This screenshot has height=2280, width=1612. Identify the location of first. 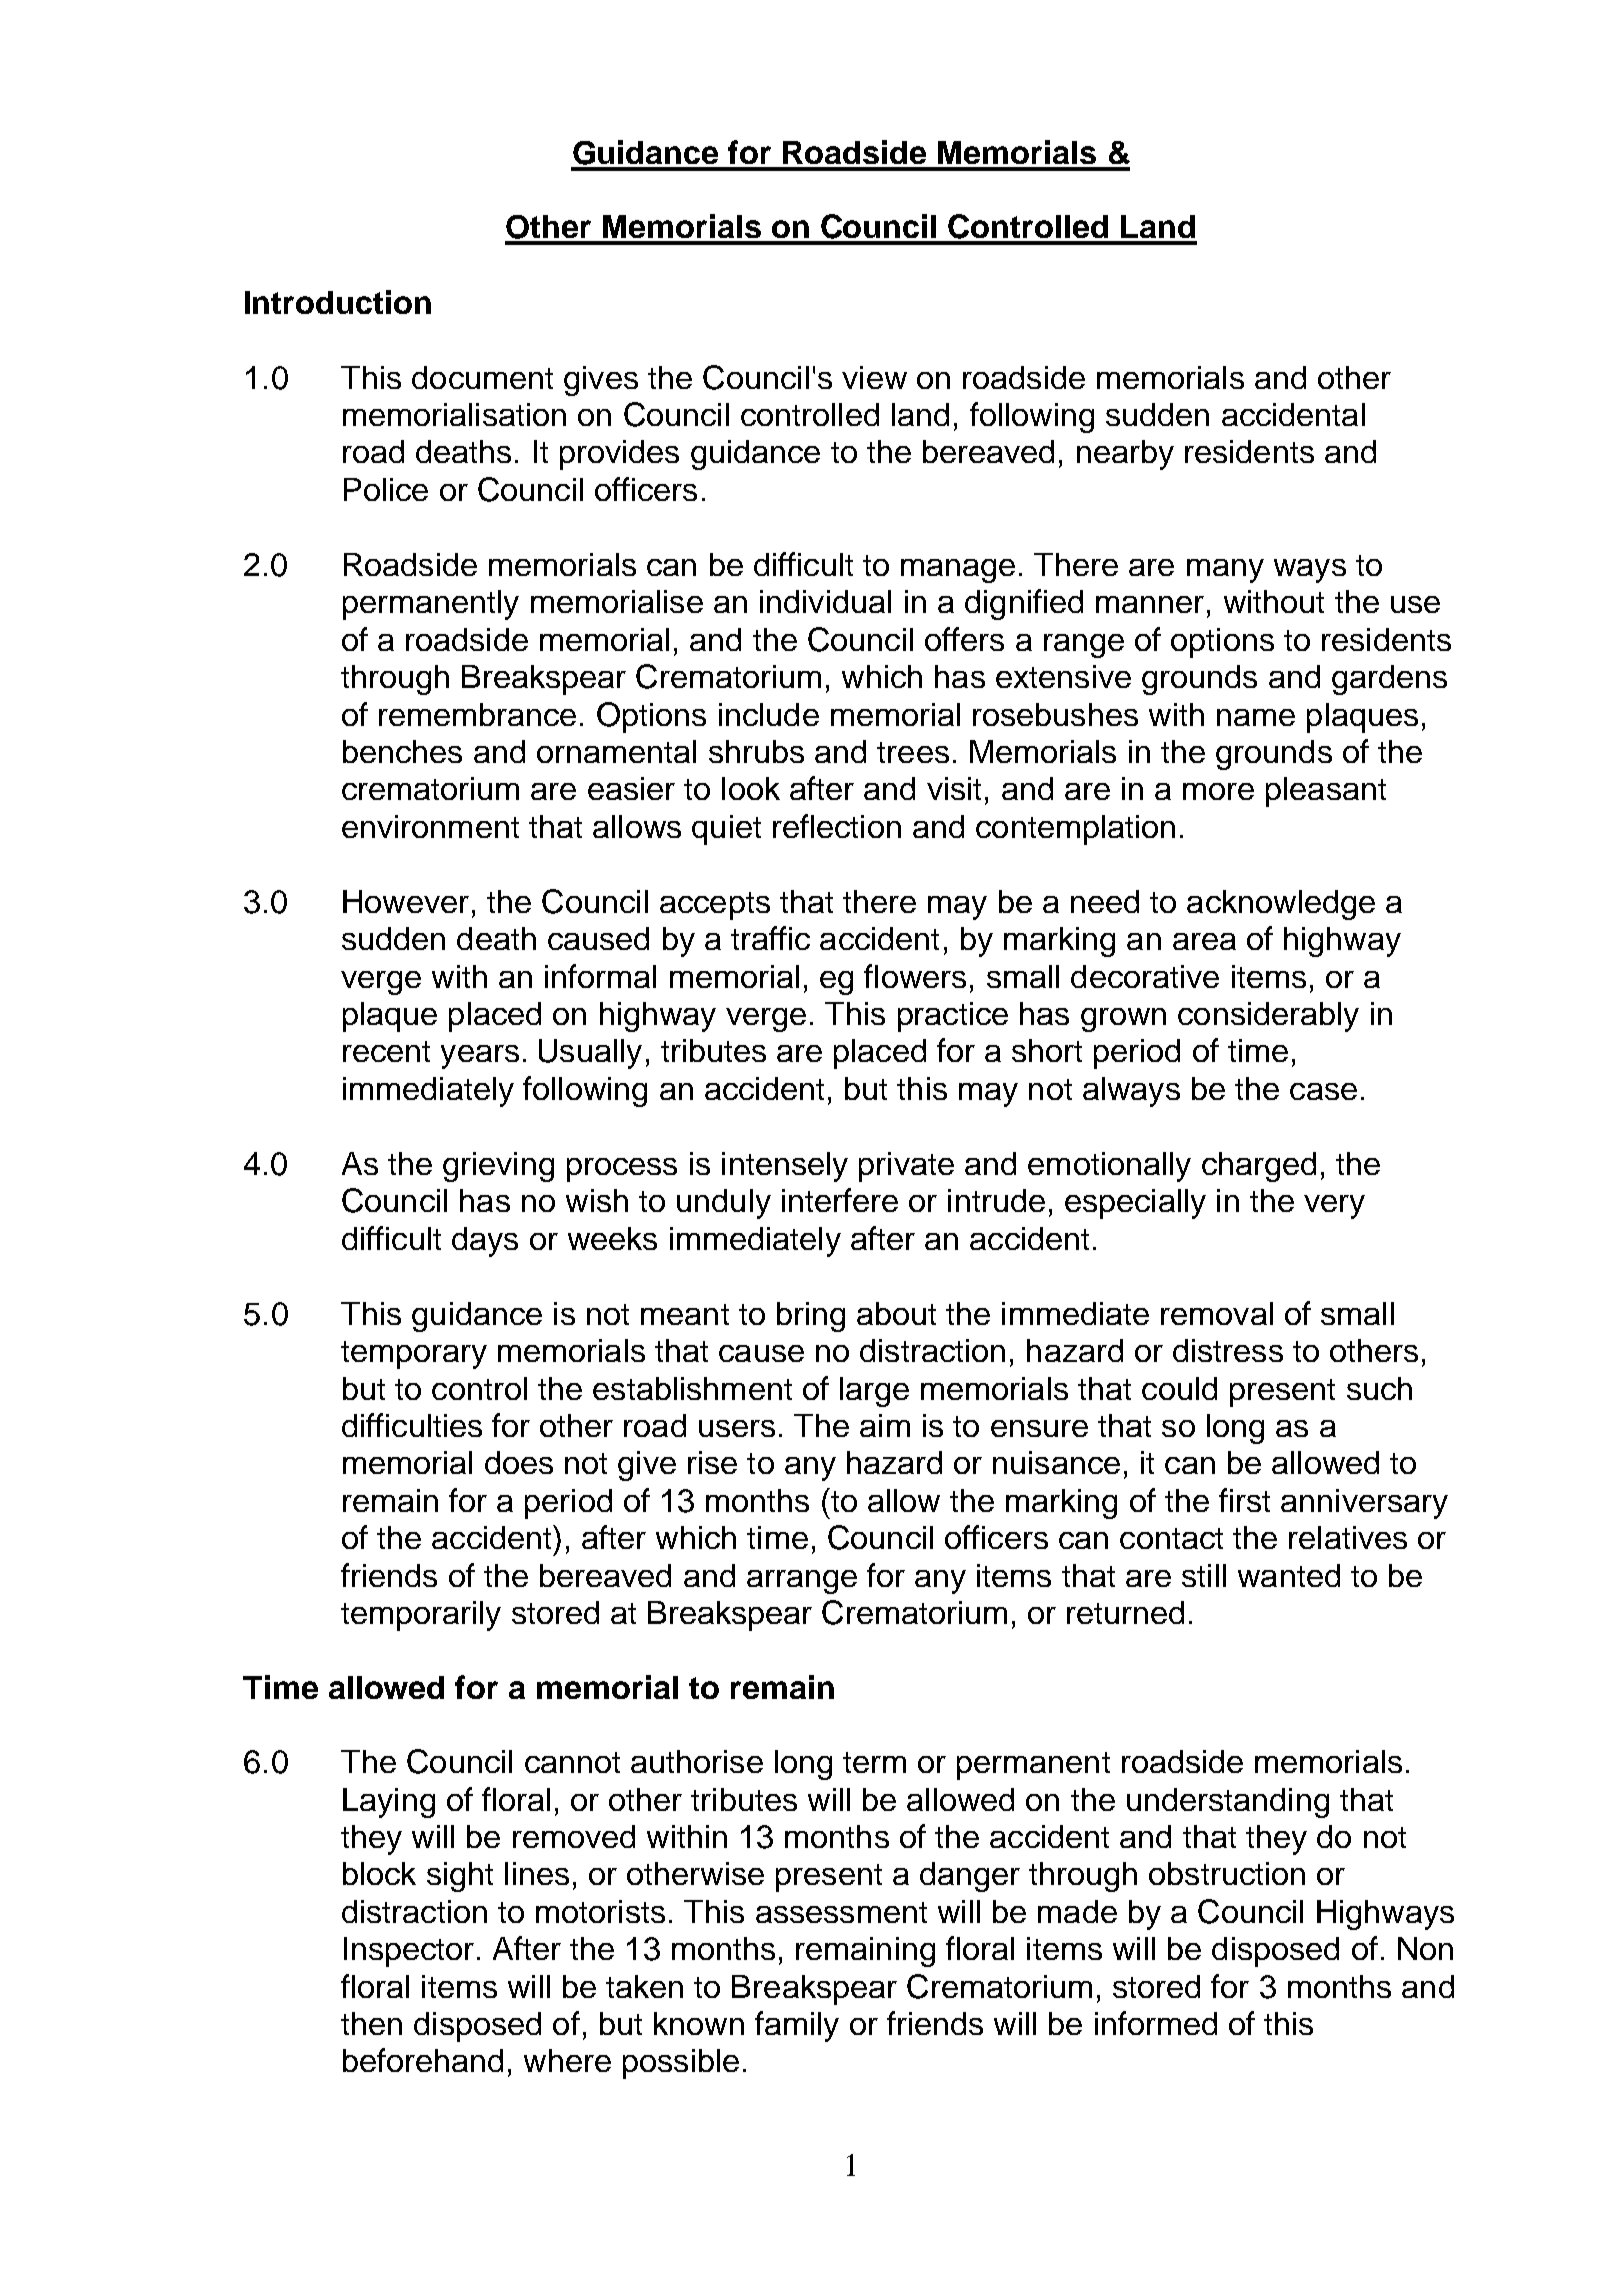
(1244, 1500).
